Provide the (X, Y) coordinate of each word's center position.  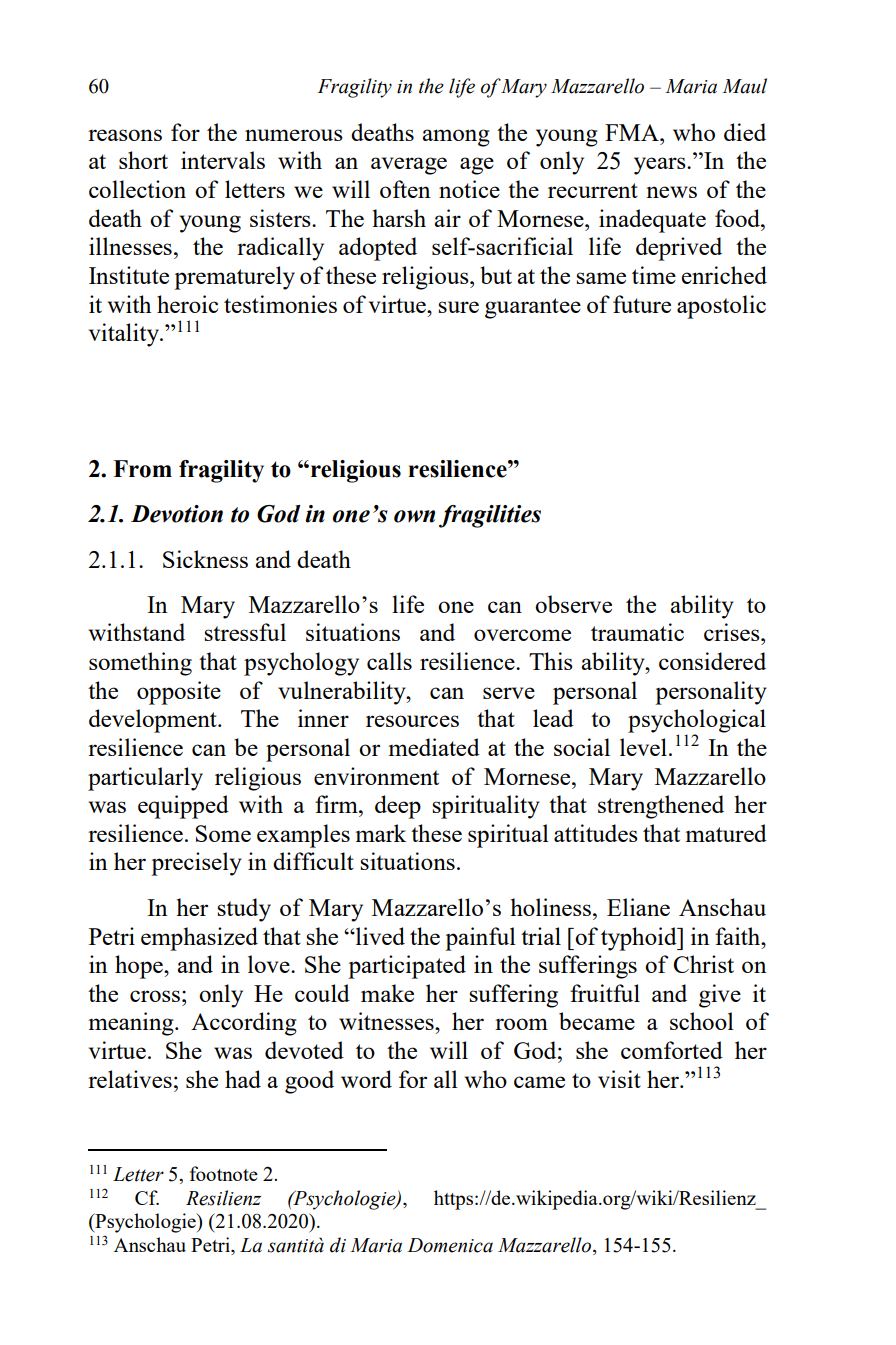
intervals (223, 160)
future (642, 304)
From (142, 469)
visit (619, 1079)
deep (398, 807)
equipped (183, 807)
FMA (633, 132)
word (366, 1079)
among (456, 138)
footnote (224, 1173)
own (414, 516)
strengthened (661, 807)
